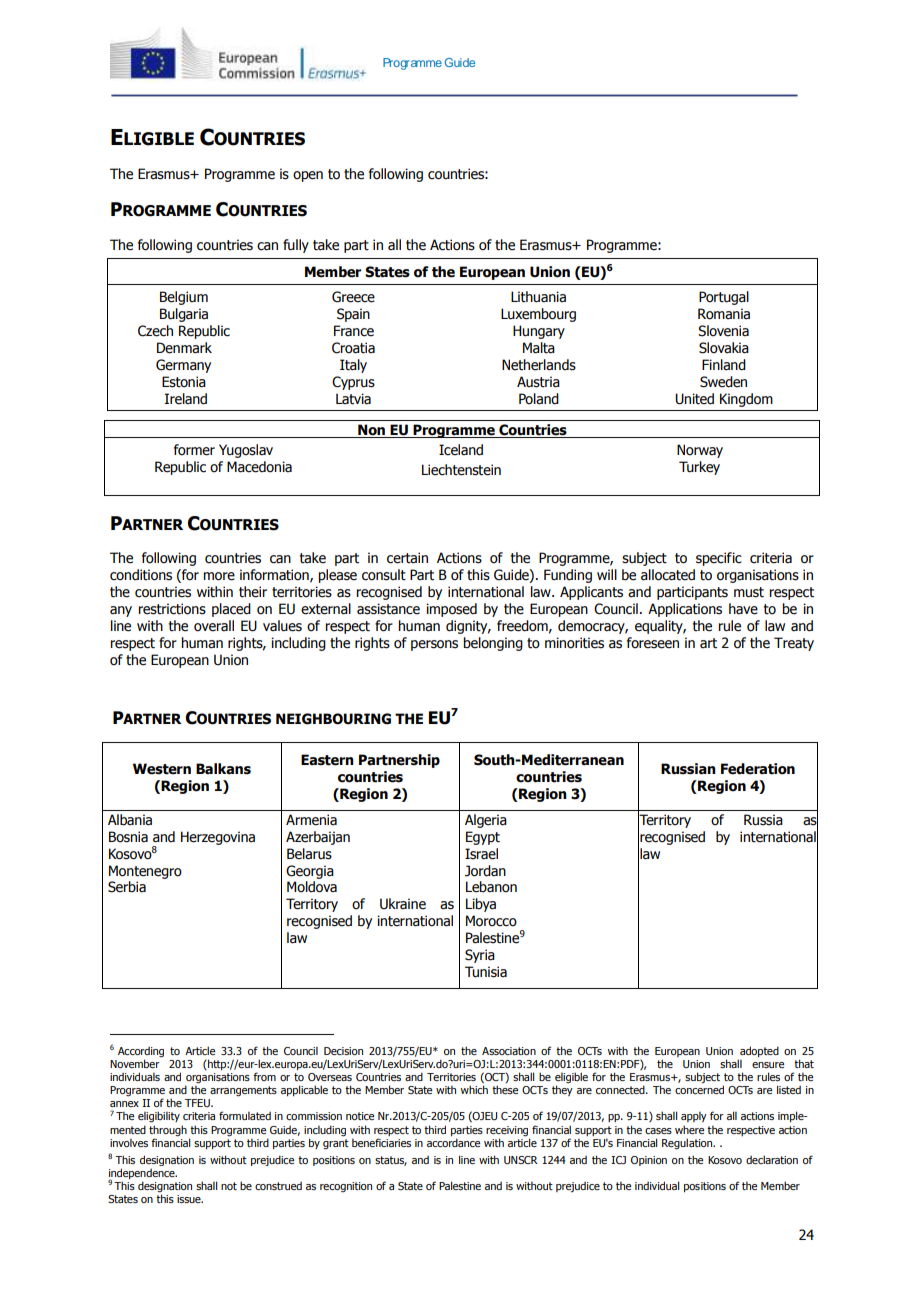 This page has width=924, height=1308. Describe the element at coordinates (538, 297) in the page. I see `Lithuania` at that location.
